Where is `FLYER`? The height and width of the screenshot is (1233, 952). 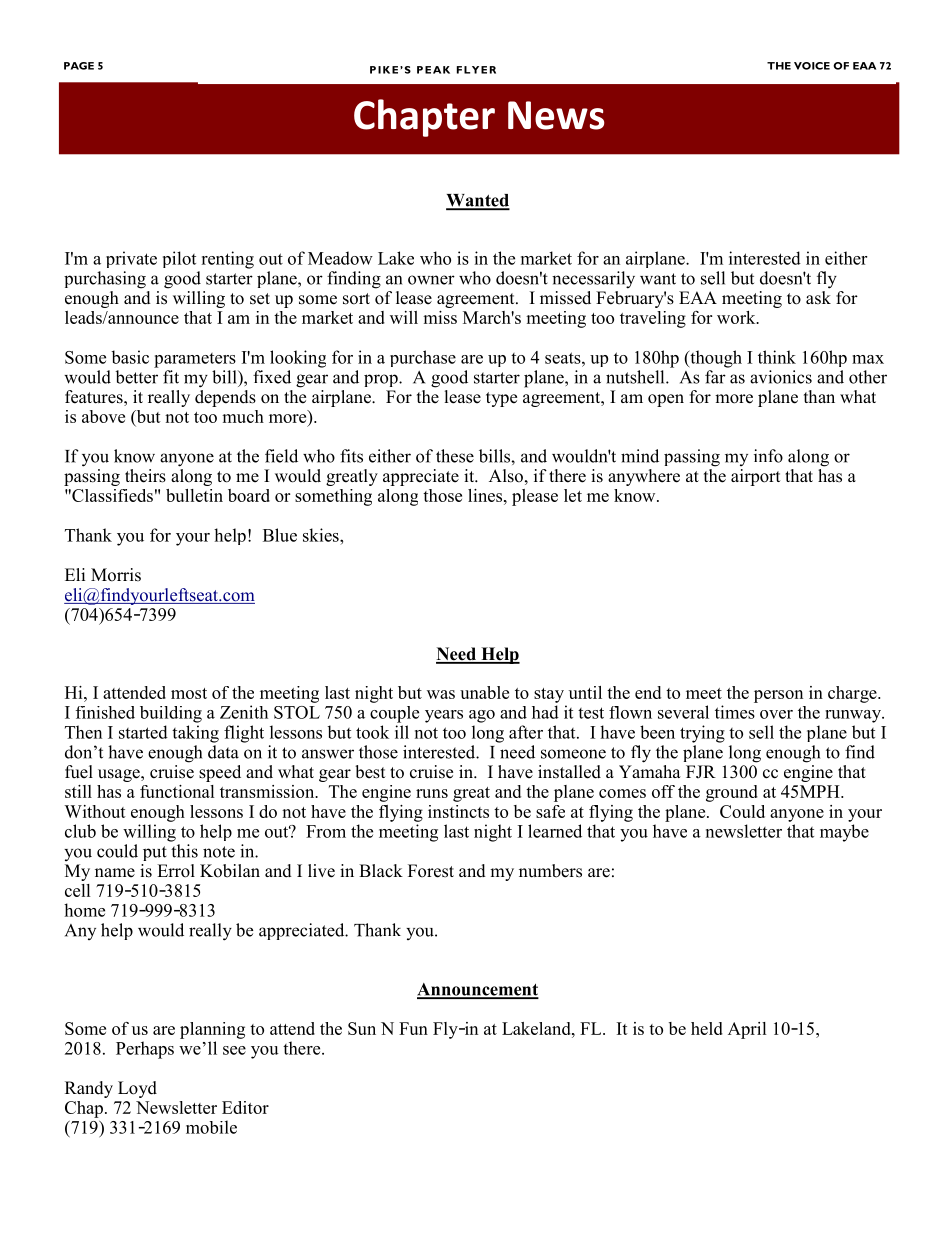
FLYER is located at coordinates (476, 70).
